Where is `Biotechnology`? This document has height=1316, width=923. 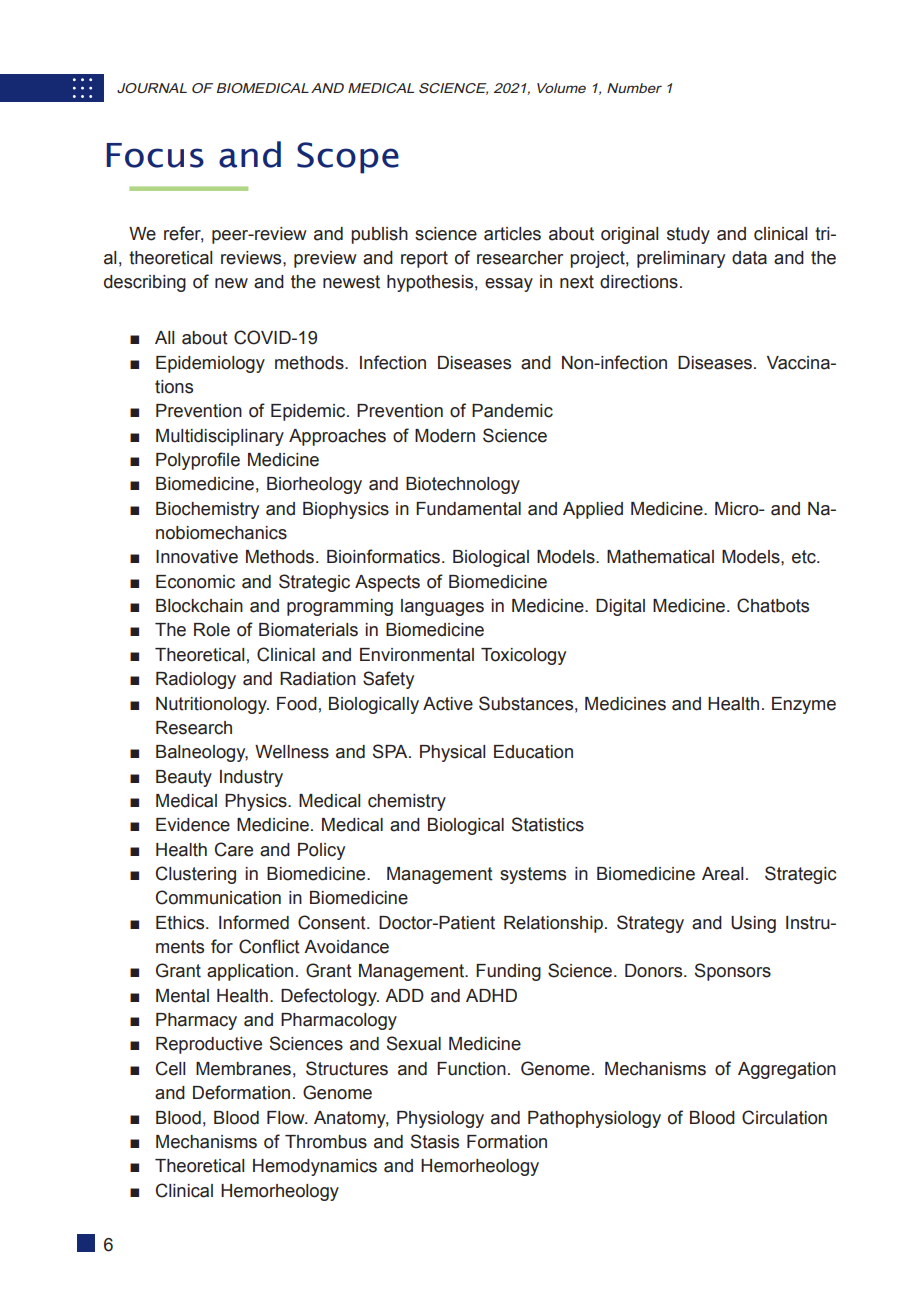 Biotechnology is located at coordinates (463, 485).
